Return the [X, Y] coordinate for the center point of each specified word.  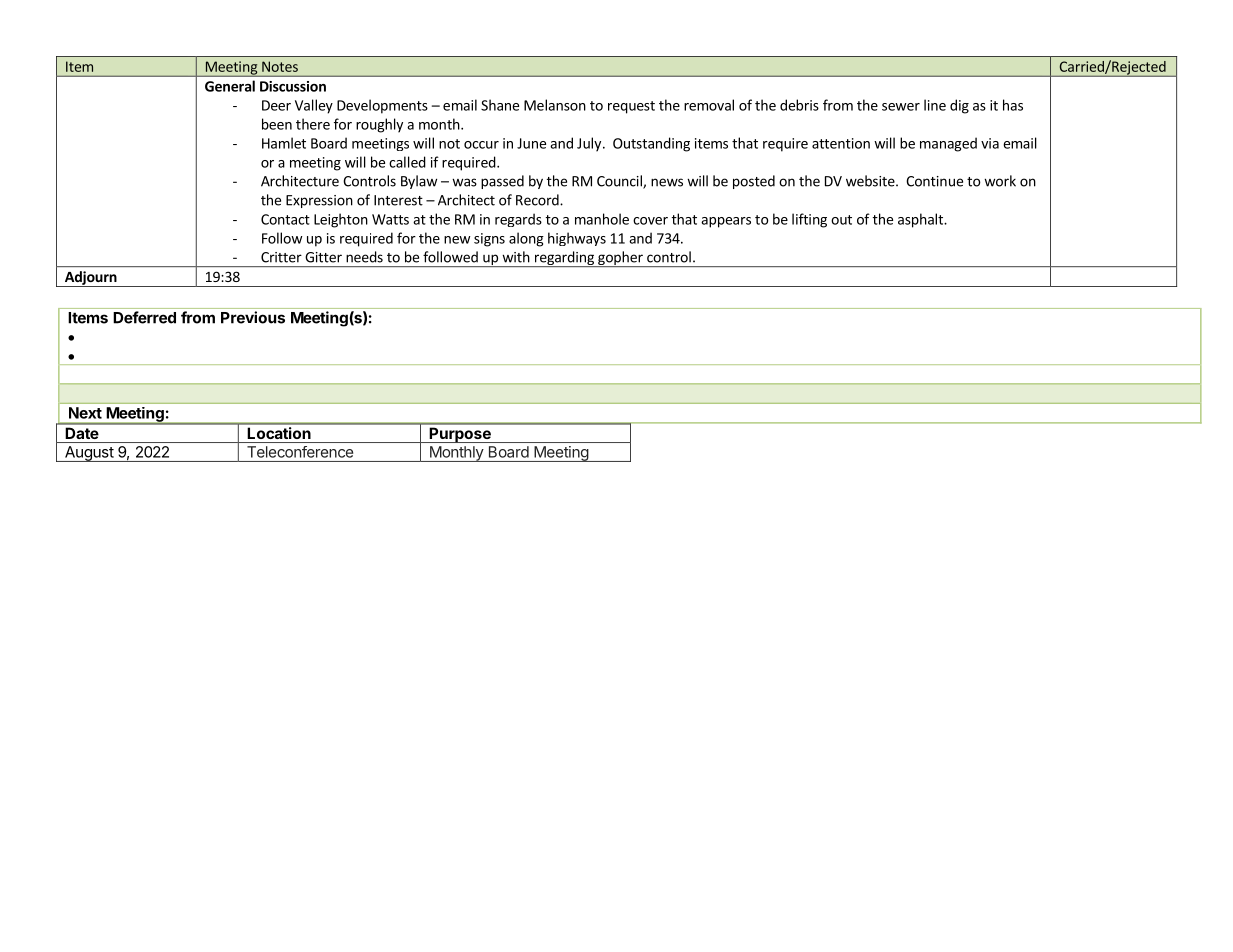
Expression [319, 201]
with [516, 257]
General [230, 86]
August [89, 454]
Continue [934, 181]
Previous [253, 317]
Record [538, 200]
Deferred [144, 317]
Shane [500, 105]
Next [85, 413]
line [935, 105]
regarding [564, 259]
